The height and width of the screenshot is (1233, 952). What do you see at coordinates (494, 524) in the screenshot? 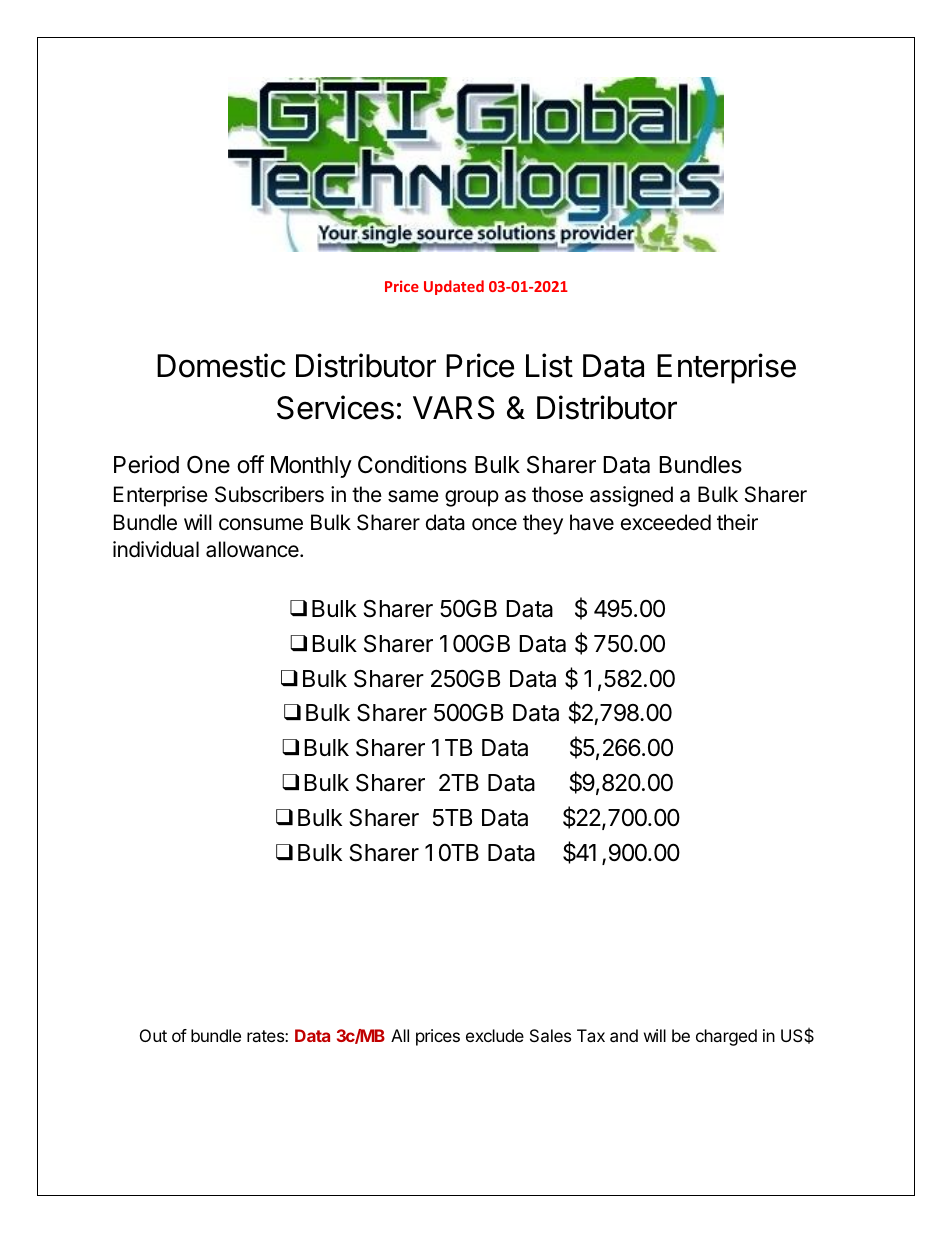
I see `once` at bounding box center [494, 524].
